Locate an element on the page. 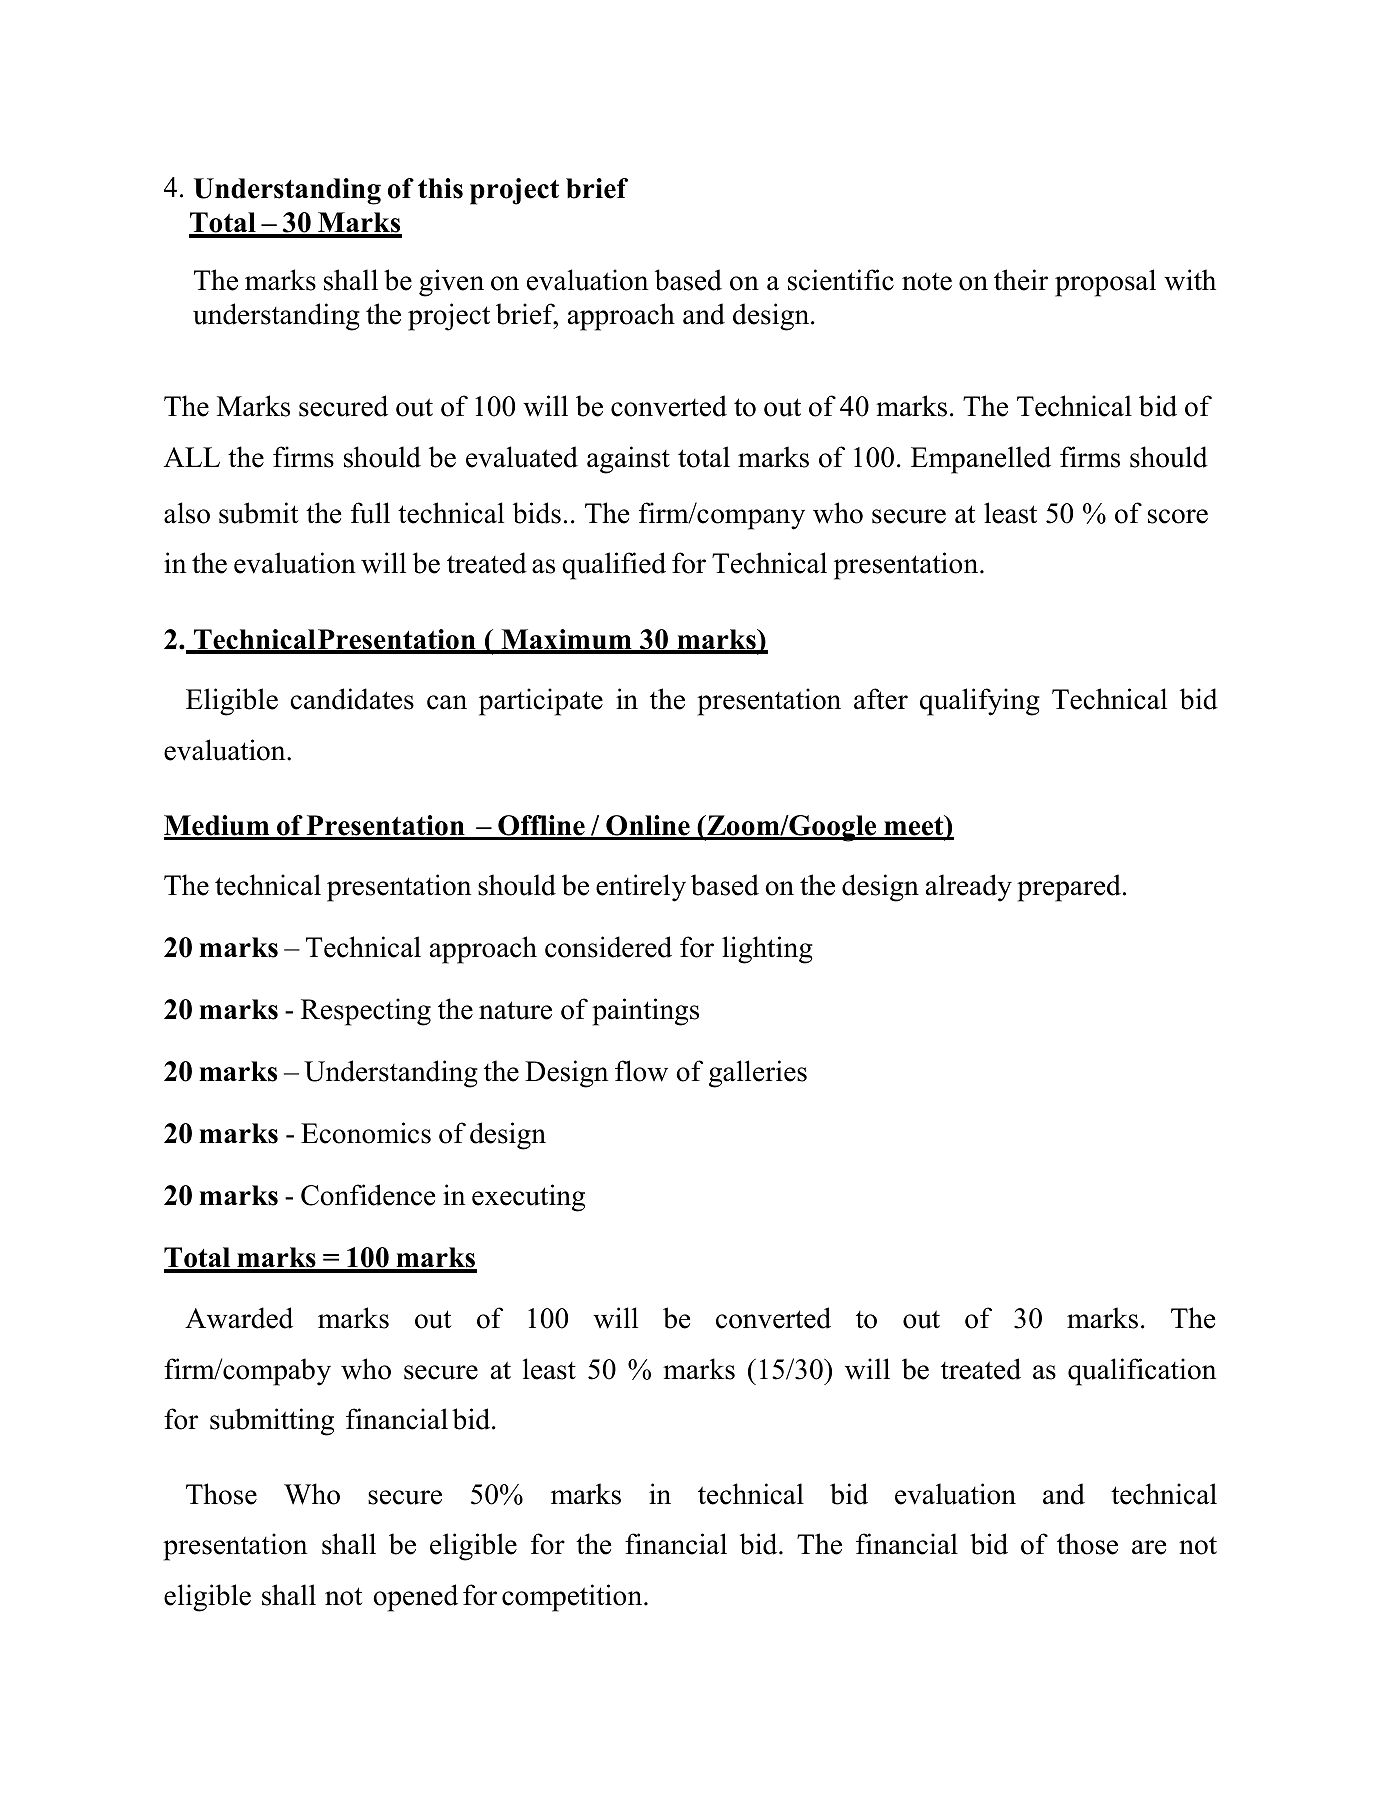  qualification is located at coordinates (1142, 1372).
